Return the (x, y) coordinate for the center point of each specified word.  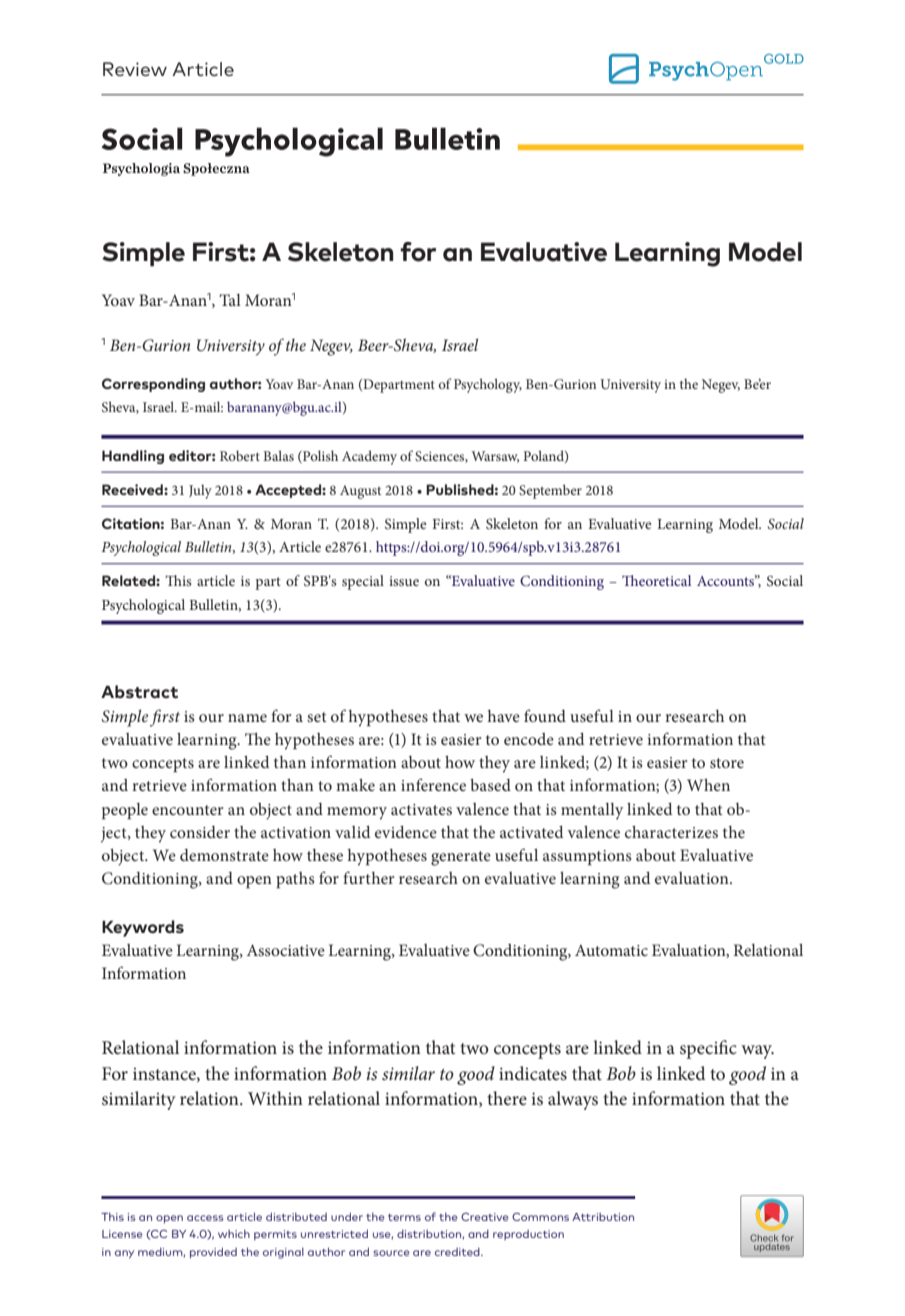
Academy (369, 457)
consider (200, 832)
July (200, 491)
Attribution (603, 1217)
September (550, 491)
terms (404, 1217)
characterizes (671, 831)
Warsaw (495, 457)
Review (135, 69)
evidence (406, 831)
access (205, 1218)
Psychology (488, 385)
